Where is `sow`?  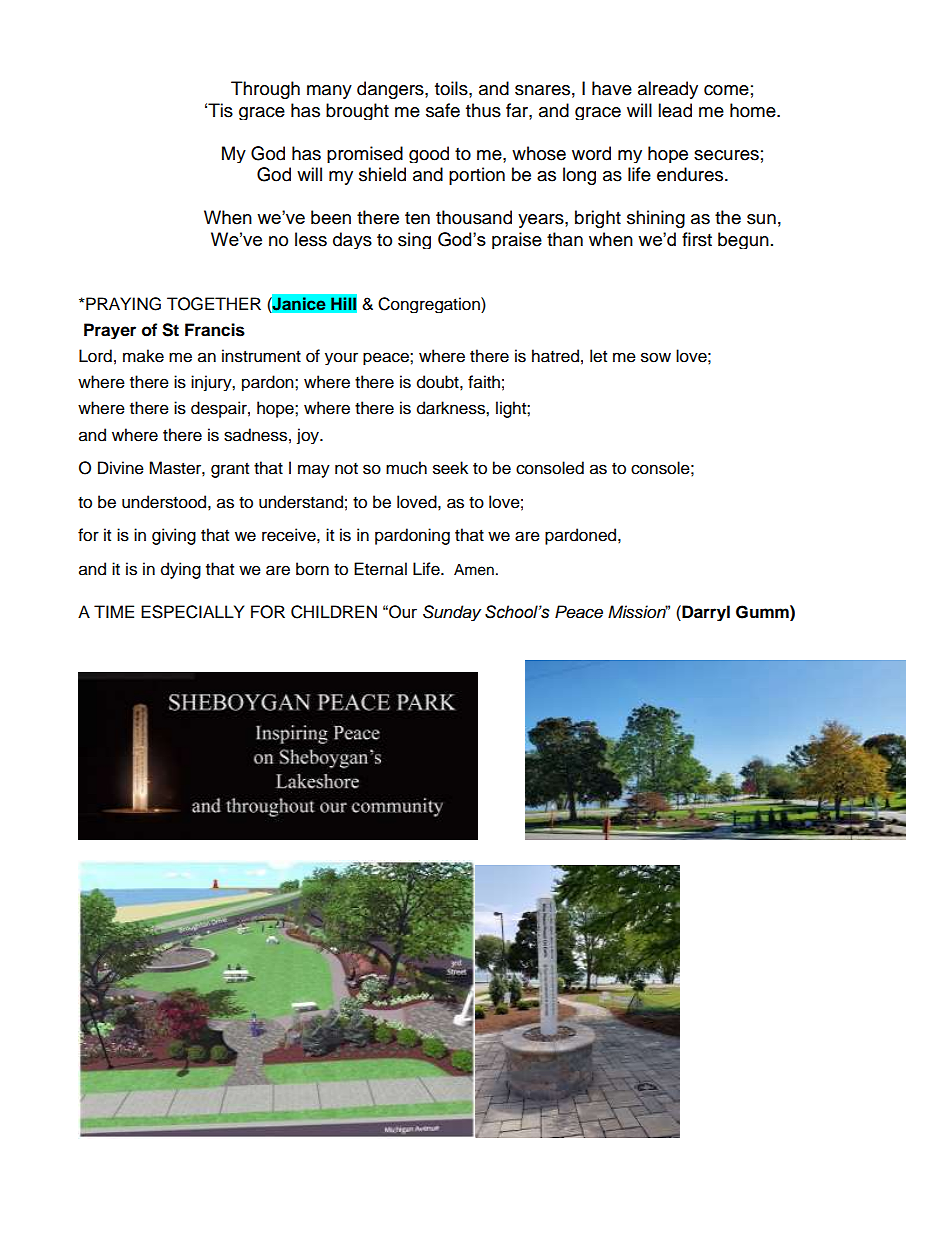 sow is located at coordinates (656, 357).
